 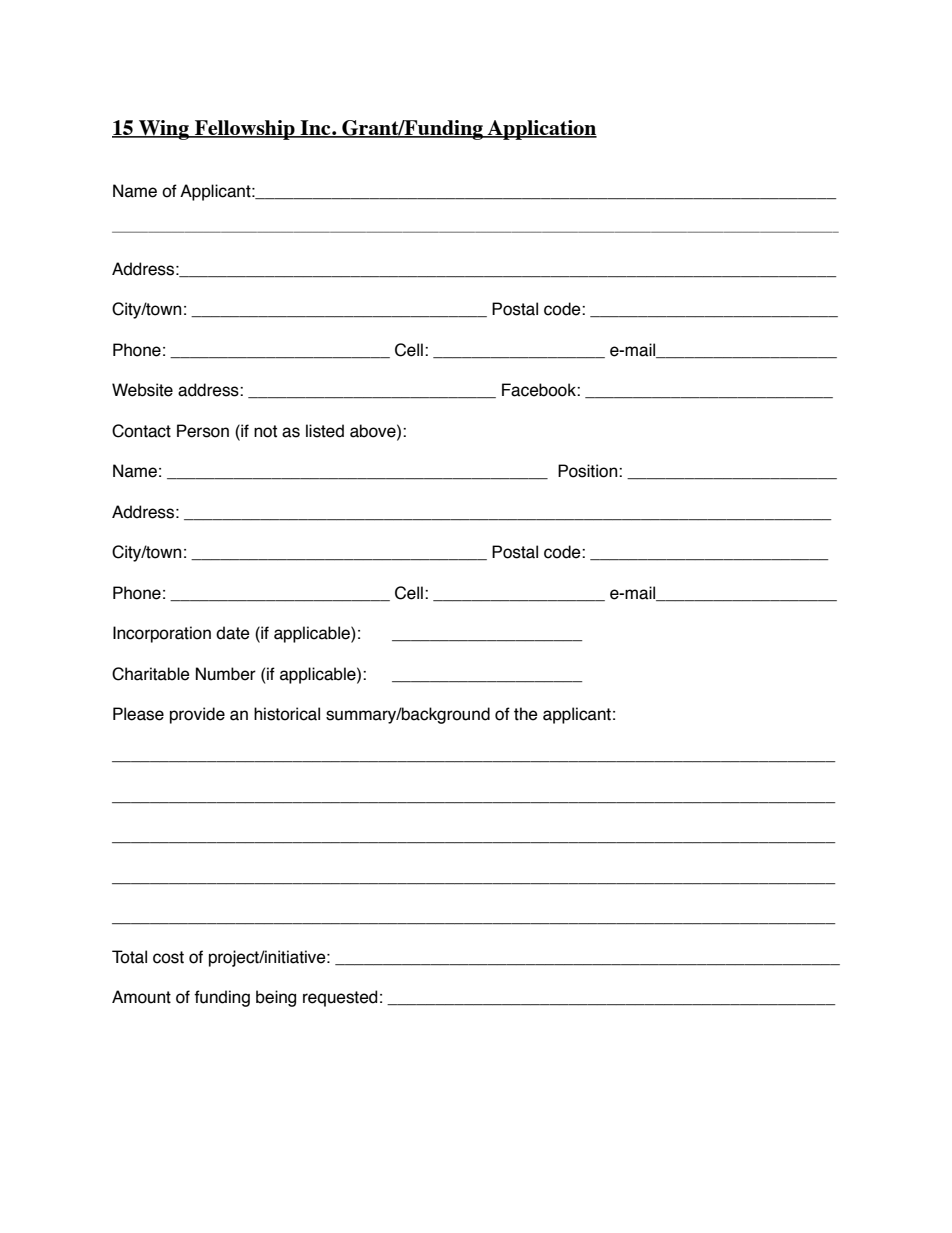 I want to click on the, so click(x=526, y=714).
